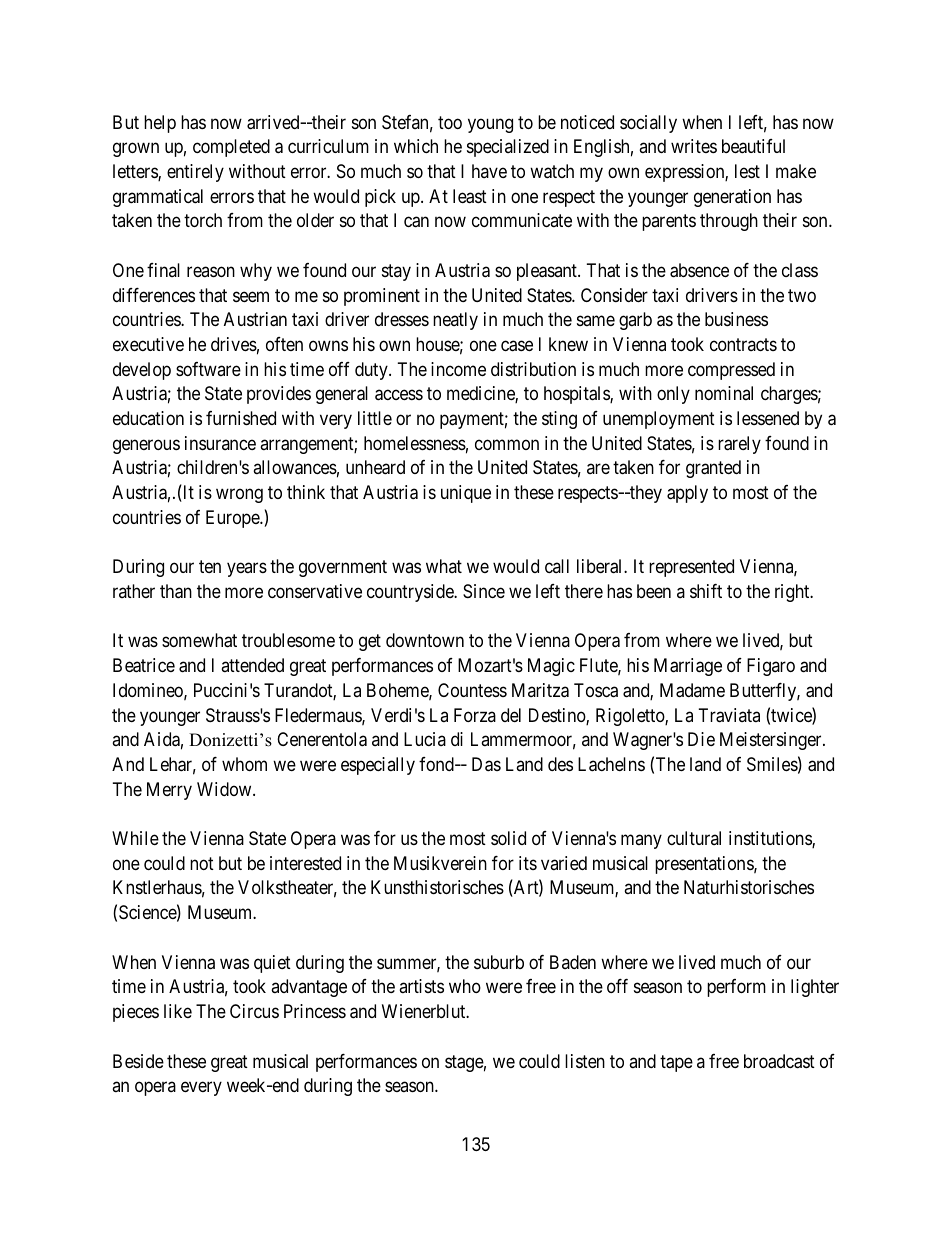 Image resolution: width=952 pixels, height=1233 pixels. What do you see at coordinates (475, 715) in the page?
I see `Forza` at bounding box center [475, 715].
